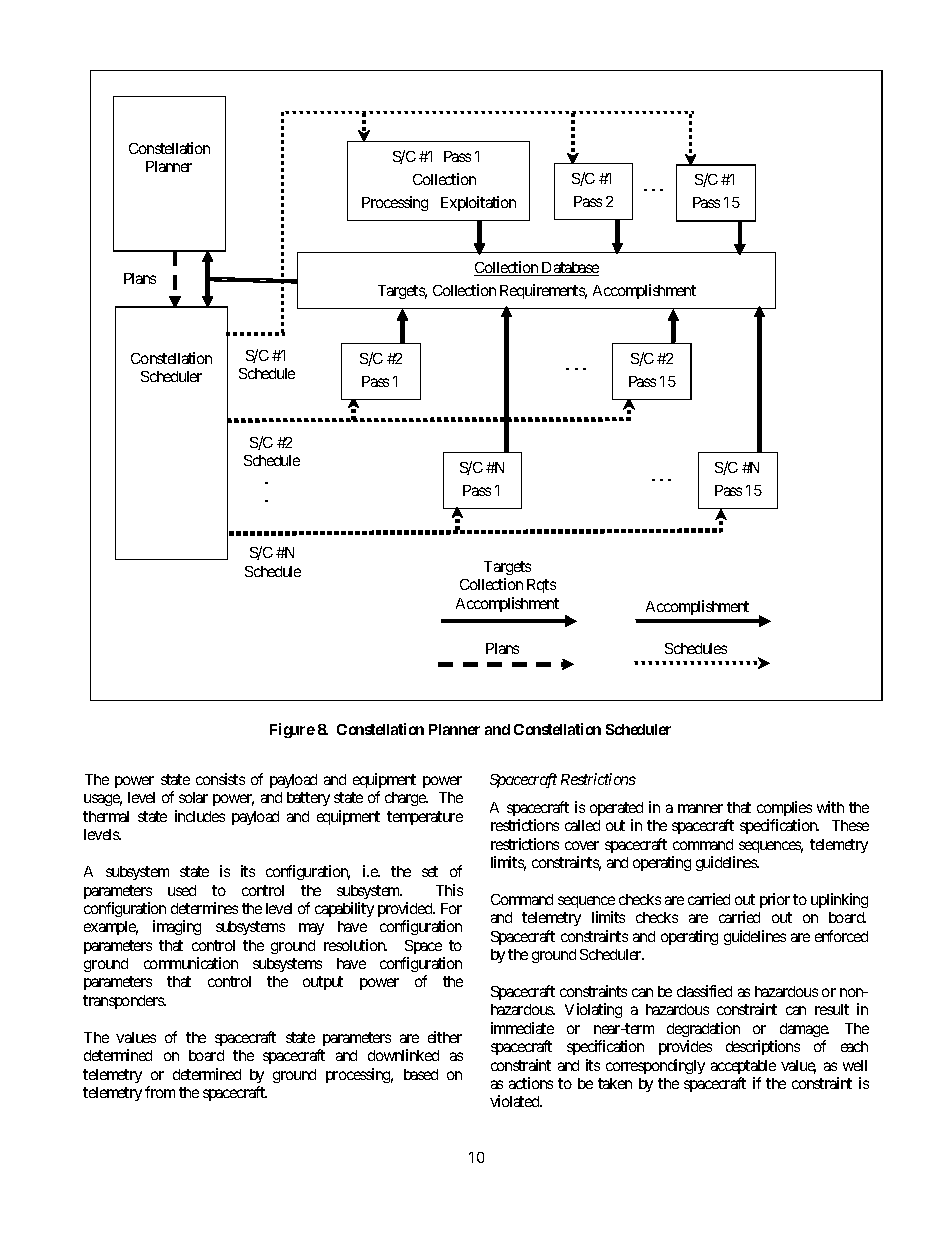 This screenshot has height=1233, width=952. Describe the element at coordinates (531, 1083) in the screenshot. I see `actions` at that location.
